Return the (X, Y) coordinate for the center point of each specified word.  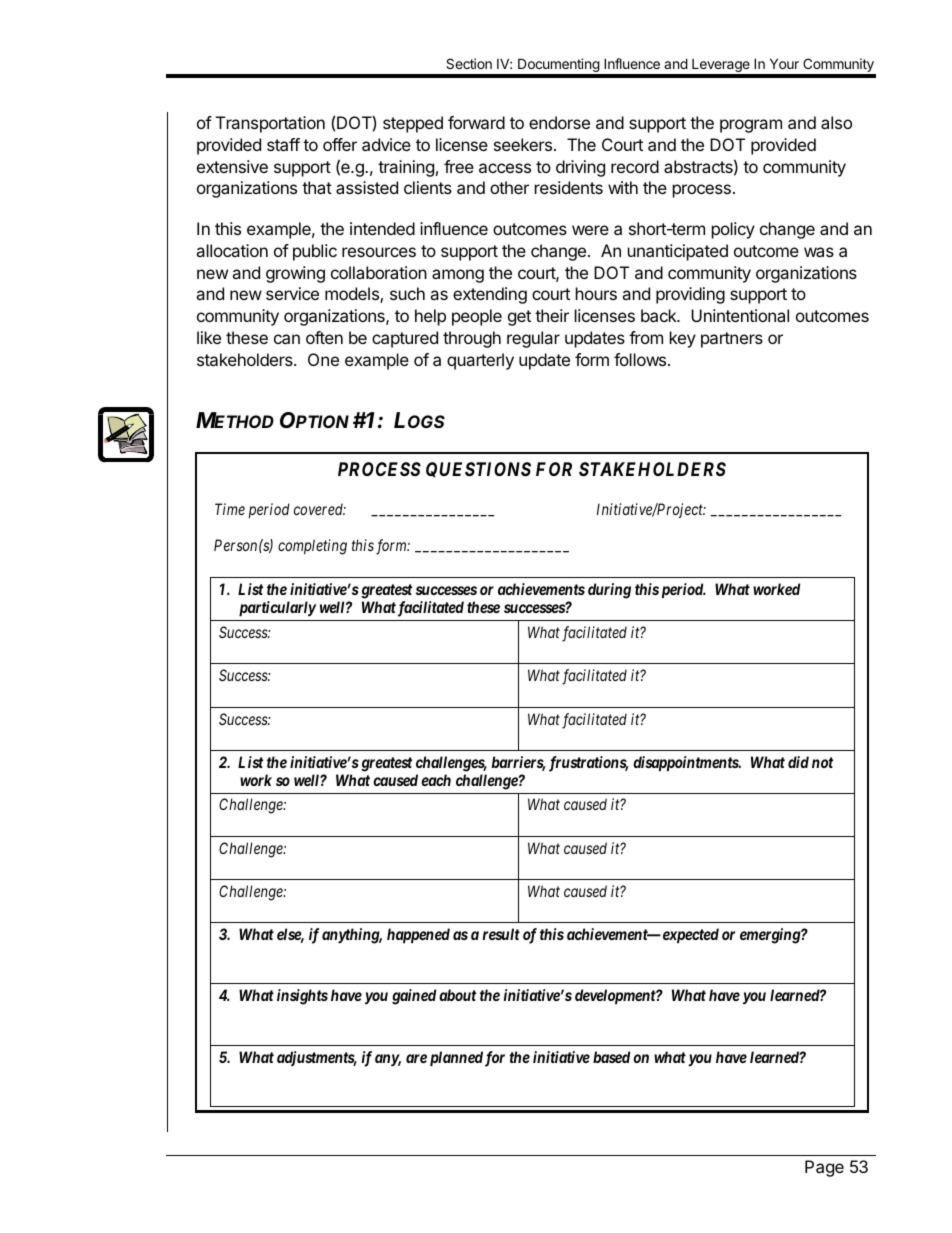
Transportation (270, 124)
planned (456, 1058)
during (609, 591)
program (751, 126)
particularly (277, 608)
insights (302, 997)
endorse (559, 122)
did (798, 762)
